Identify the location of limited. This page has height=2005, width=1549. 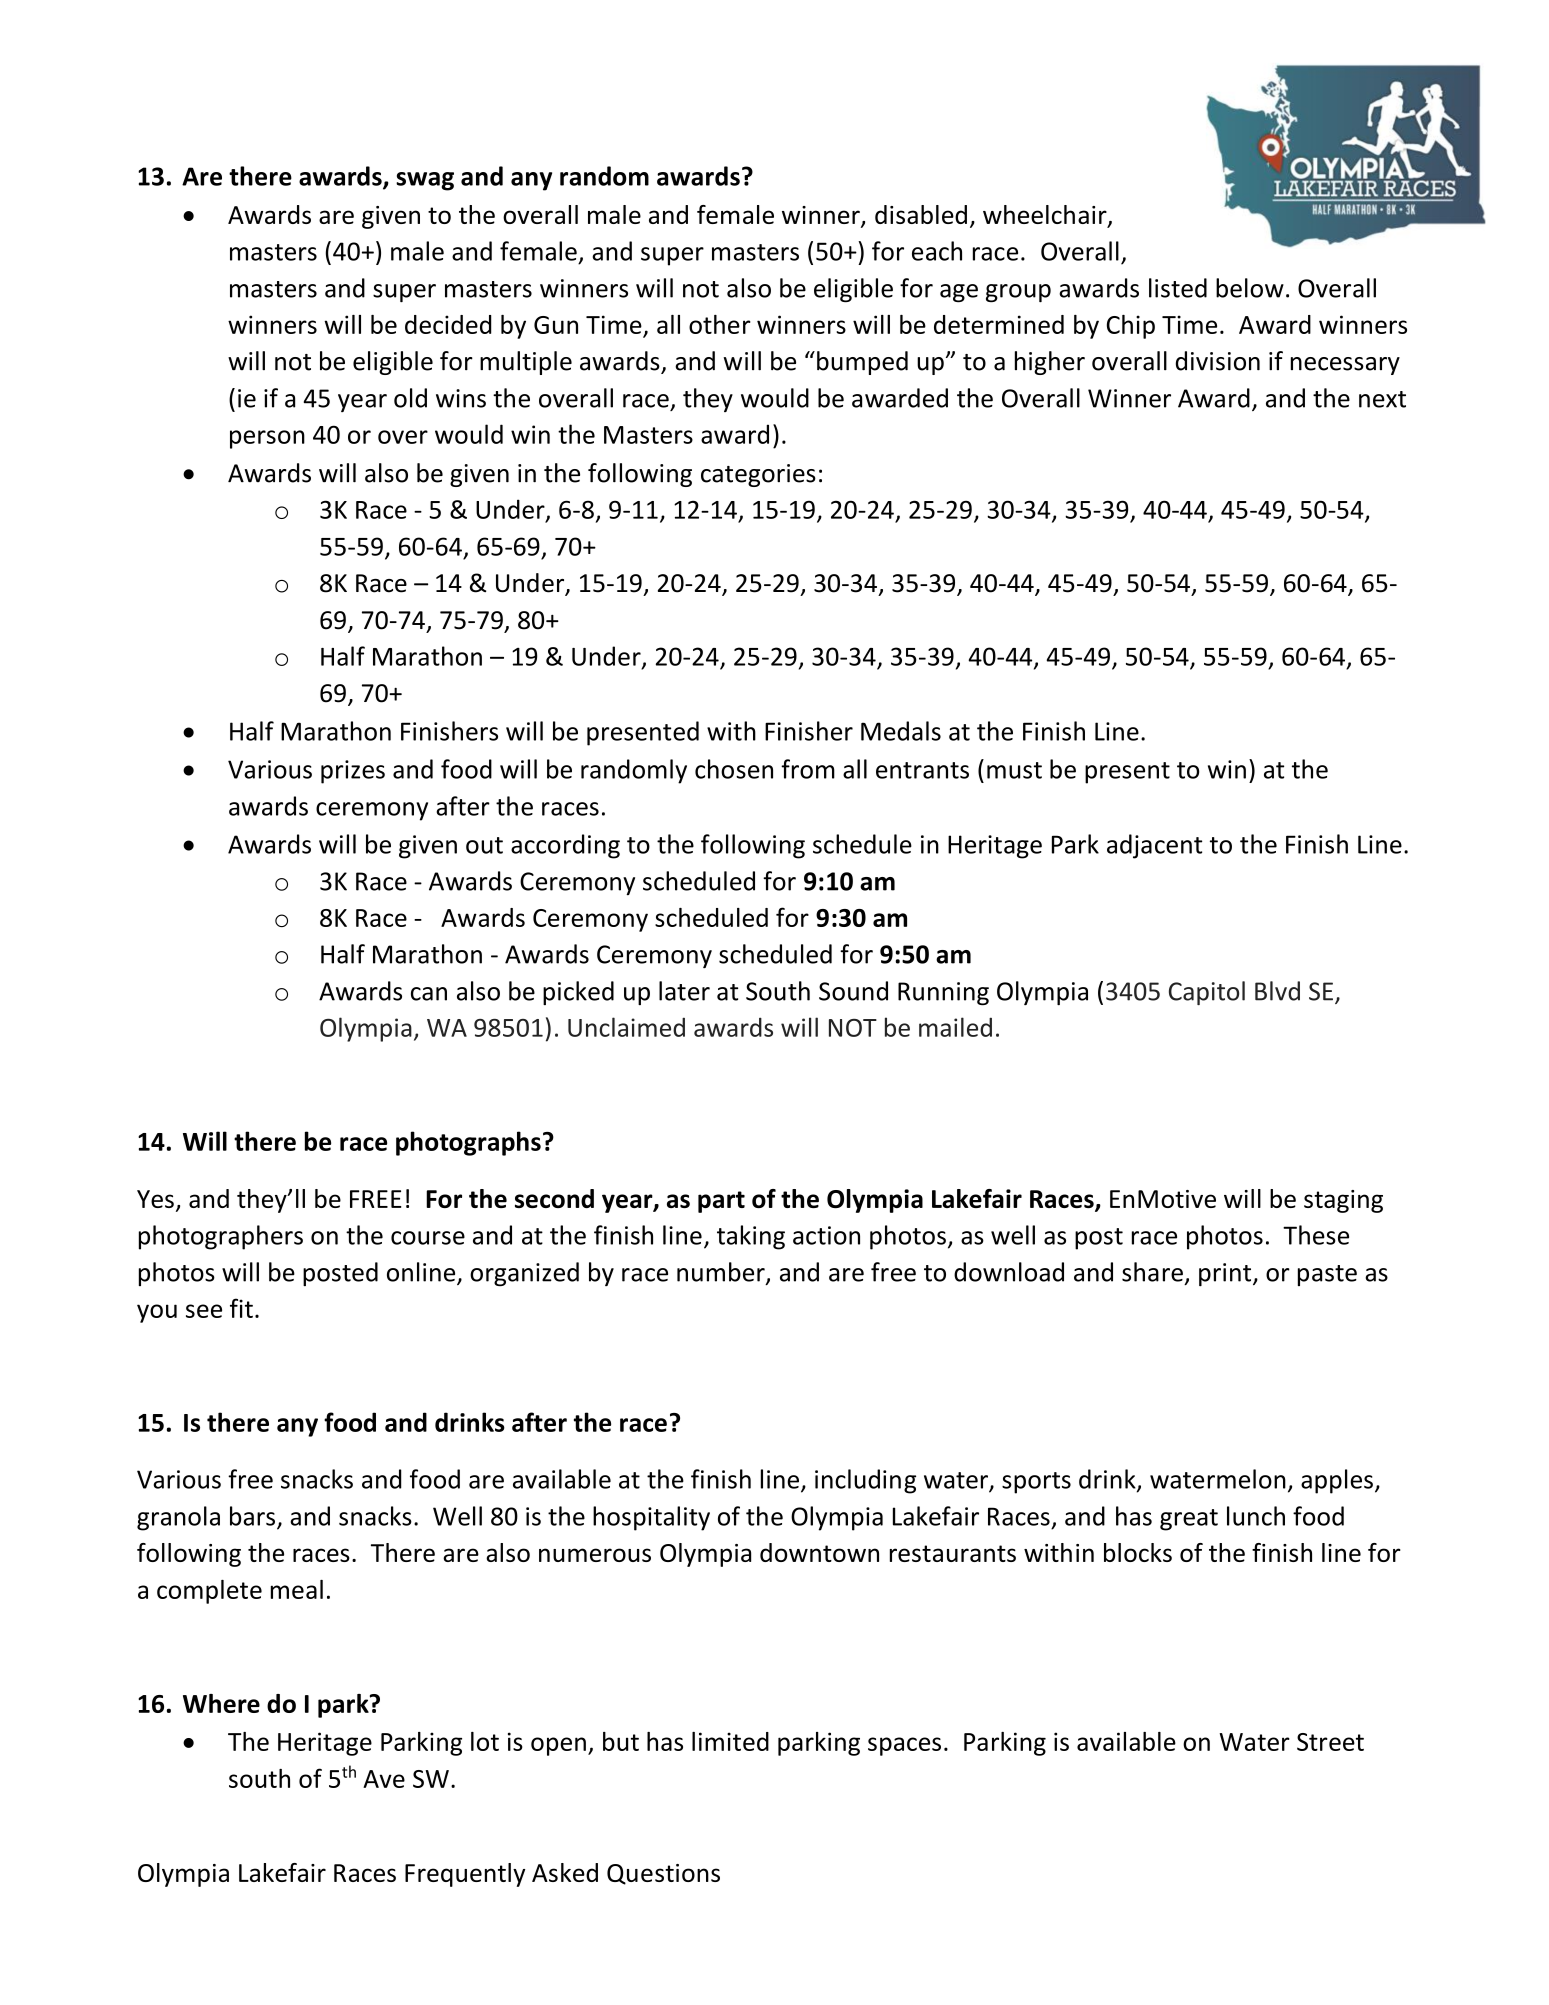
(730, 1741).
